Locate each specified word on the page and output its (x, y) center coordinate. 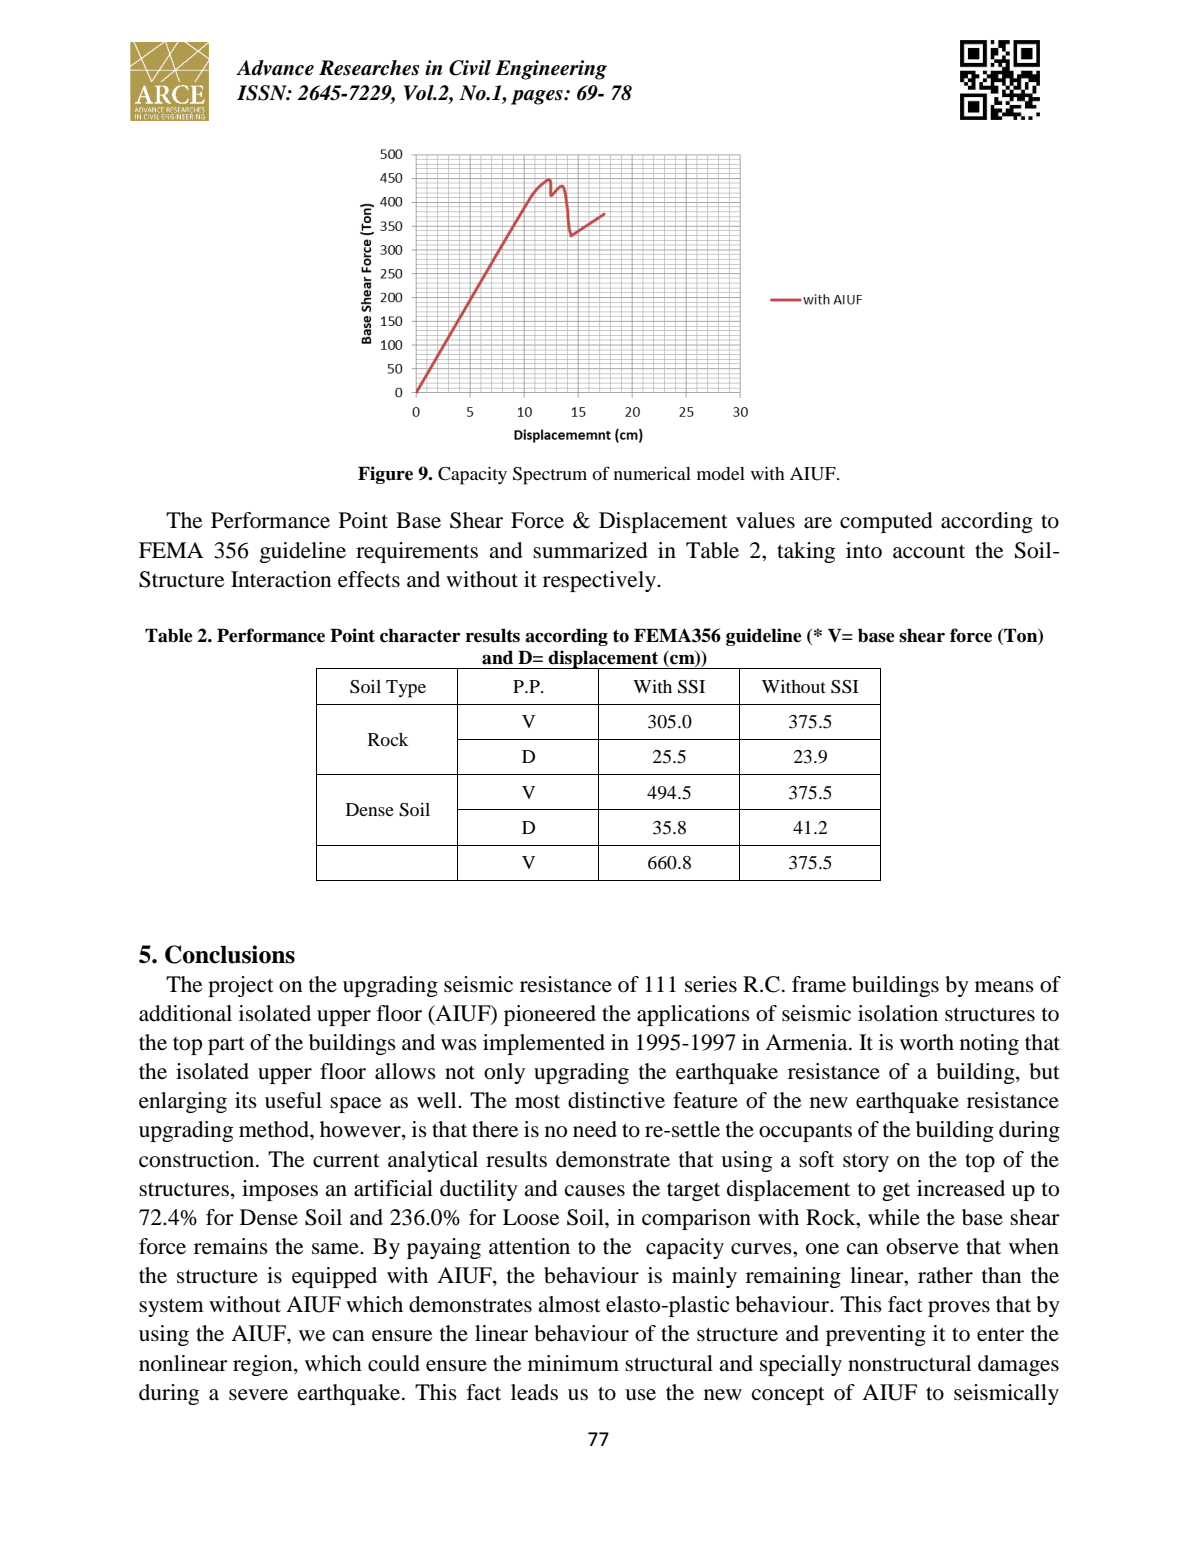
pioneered (550, 1015)
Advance (275, 68)
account (929, 552)
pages (538, 97)
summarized (590, 550)
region (264, 1365)
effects (369, 579)
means (1004, 987)
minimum (573, 1363)
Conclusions (230, 954)
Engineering (551, 70)
